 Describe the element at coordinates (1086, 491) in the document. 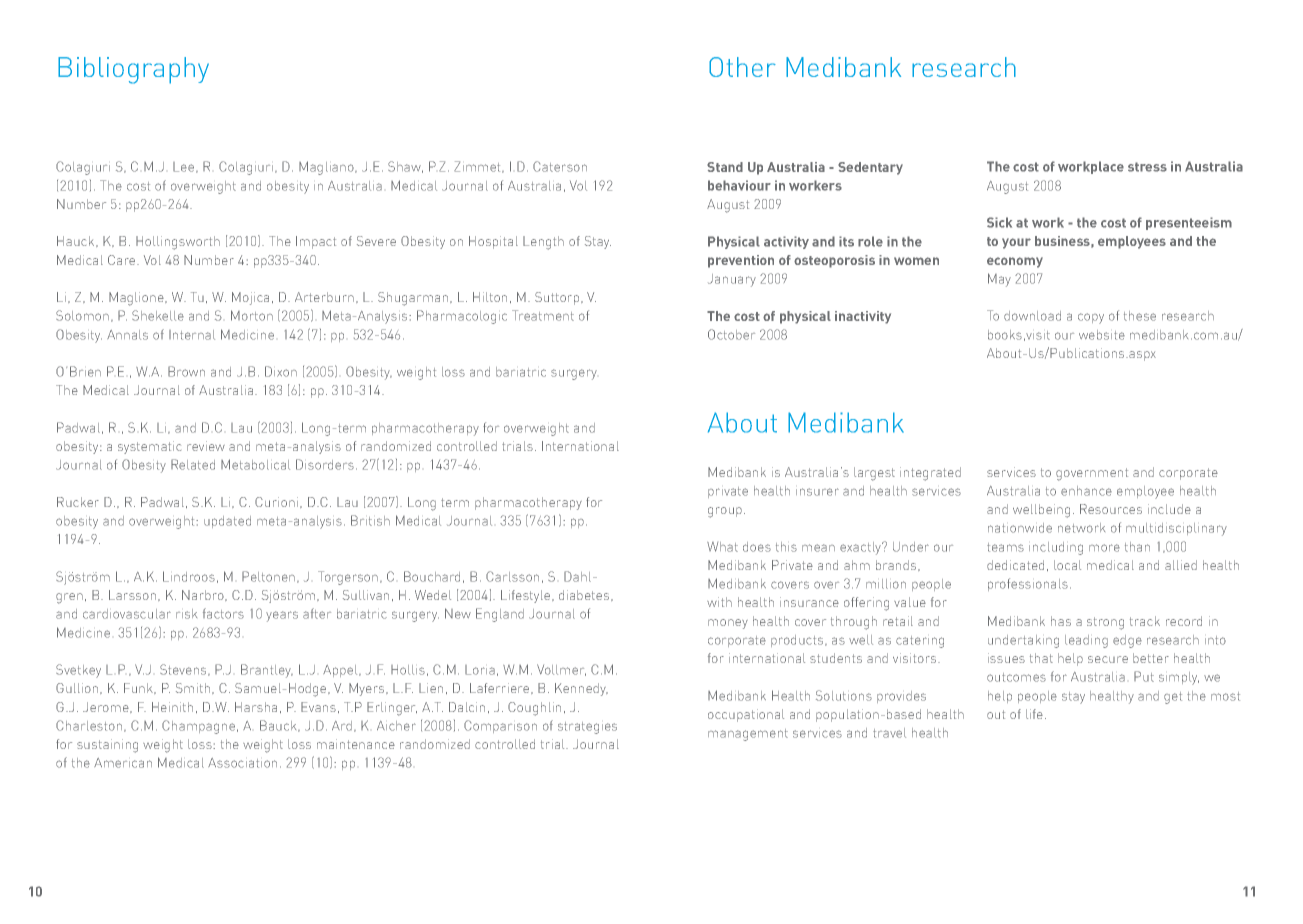

I see `enhance` at that location.
